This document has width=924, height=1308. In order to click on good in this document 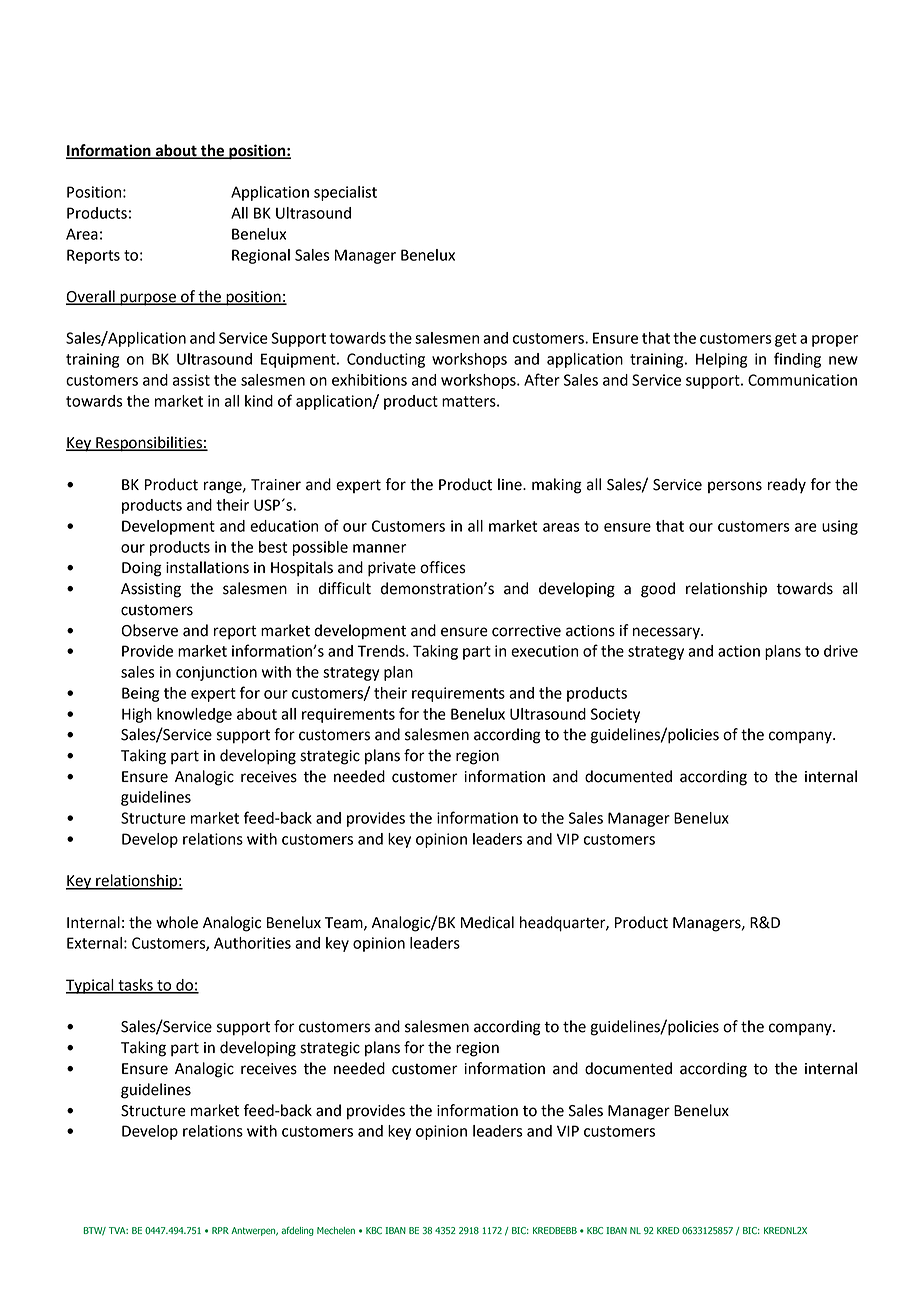, I will do `click(658, 590)`.
